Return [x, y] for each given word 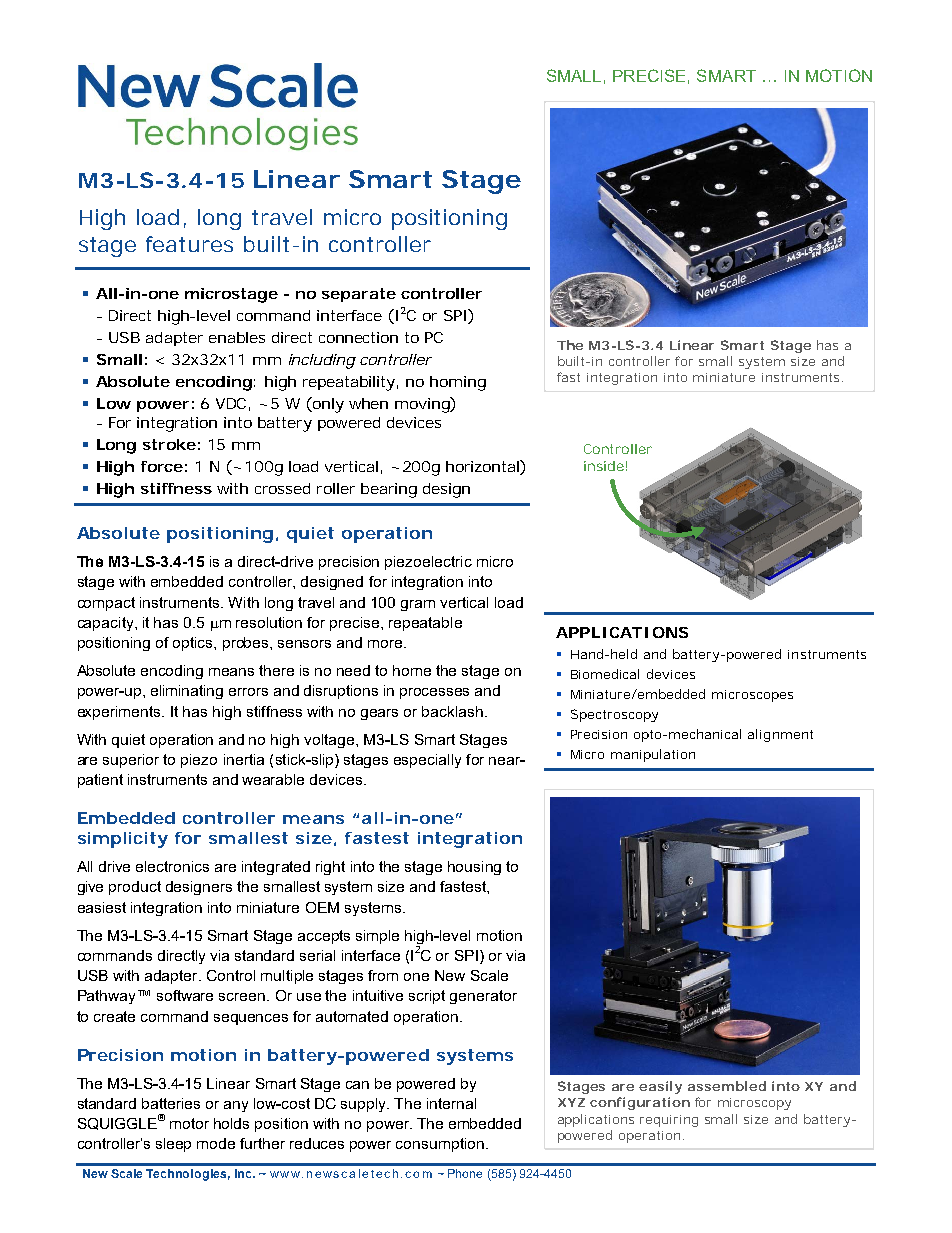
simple [377, 937]
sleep [173, 1145]
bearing [389, 490]
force [162, 466]
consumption [440, 1145]
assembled [727, 1086]
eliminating [187, 692]
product [135, 888]
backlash [452, 711]
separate [359, 295]
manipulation [653, 755]
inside [604, 466]
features [189, 244]
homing [458, 383]
